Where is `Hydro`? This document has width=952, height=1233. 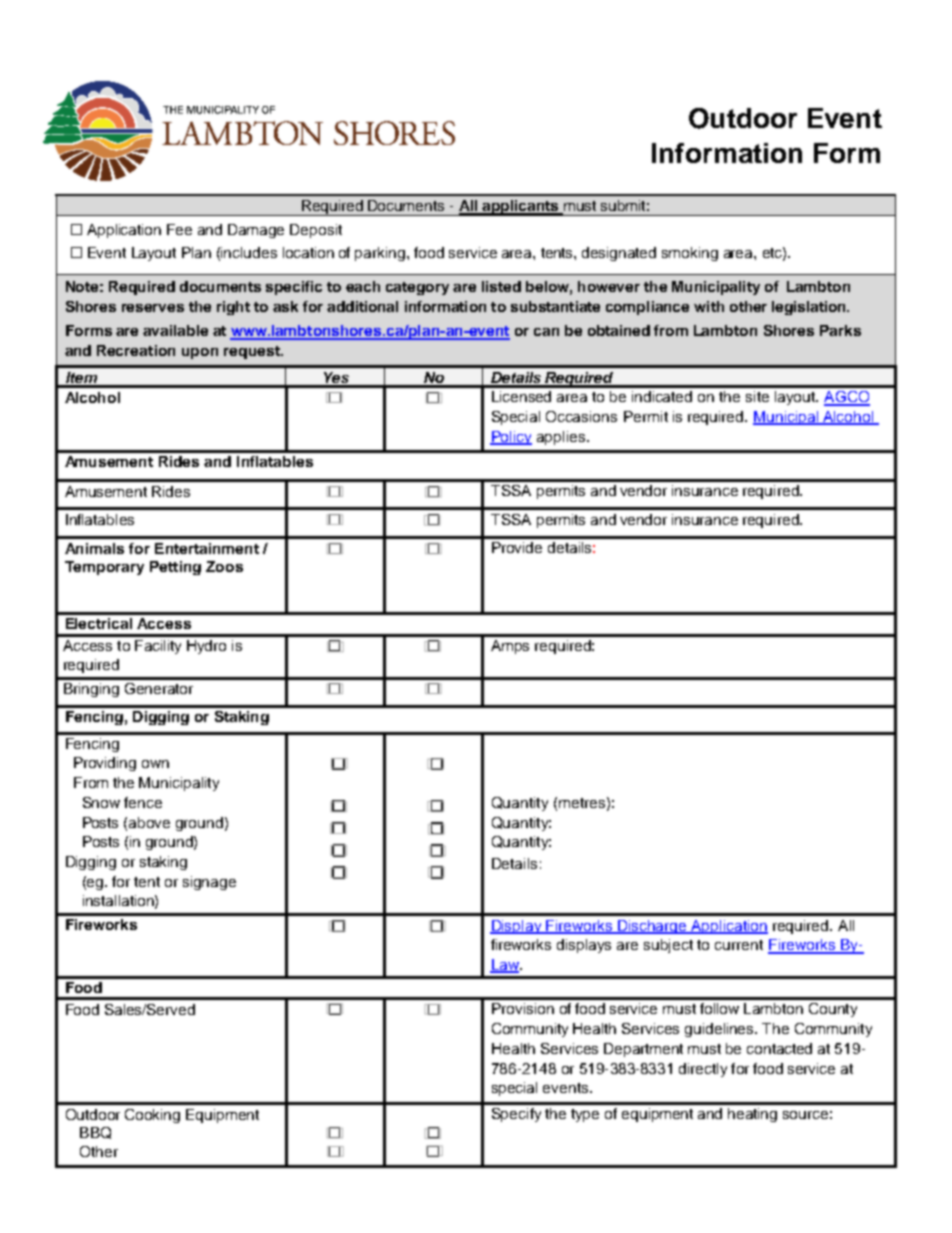 Hydro is located at coordinates (206, 647).
